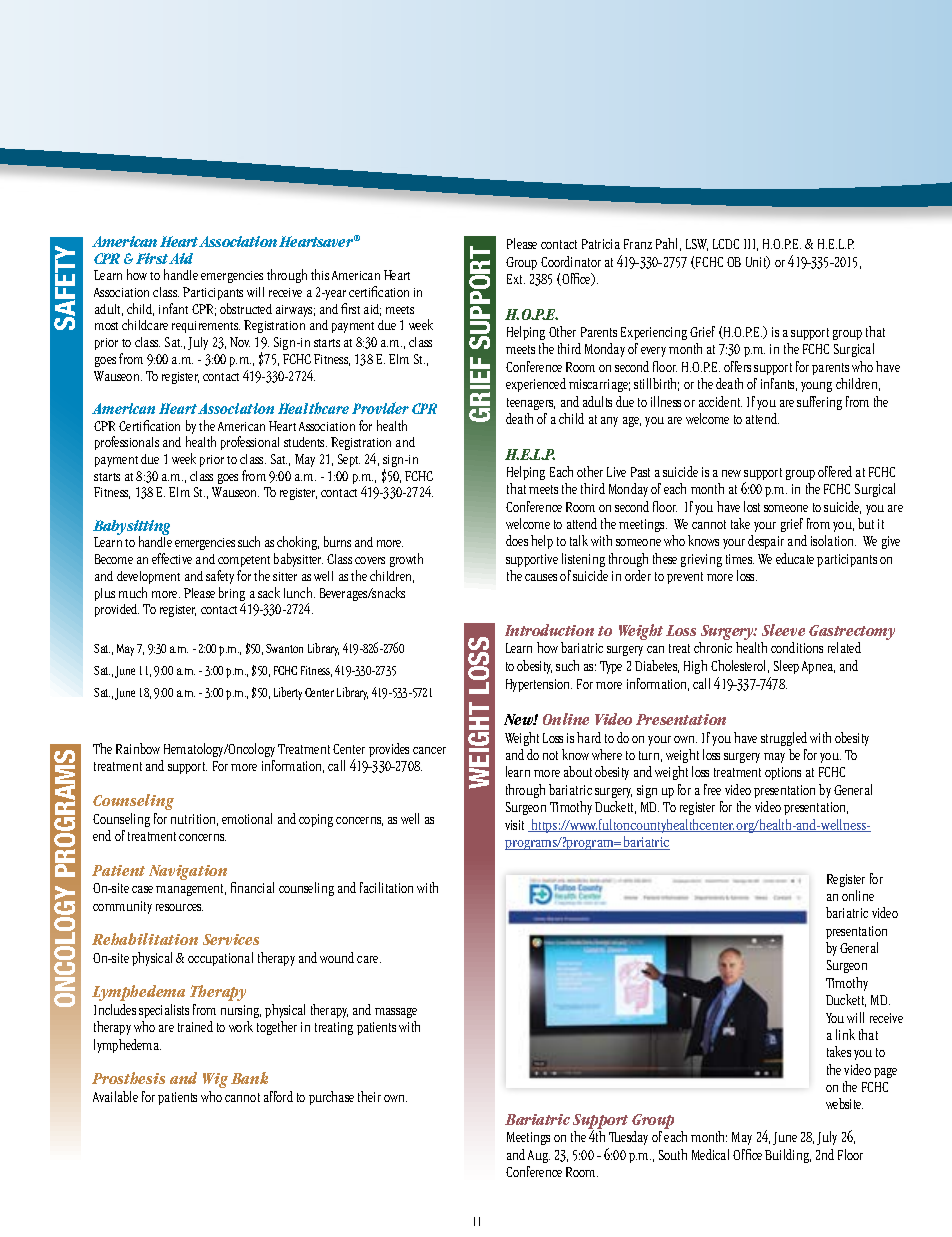 This screenshot has height=1237, width=952. What do you see at coordinates (215, 1080) in the screenshot?
I see `Wig` at bounding box center [215, 1080].
